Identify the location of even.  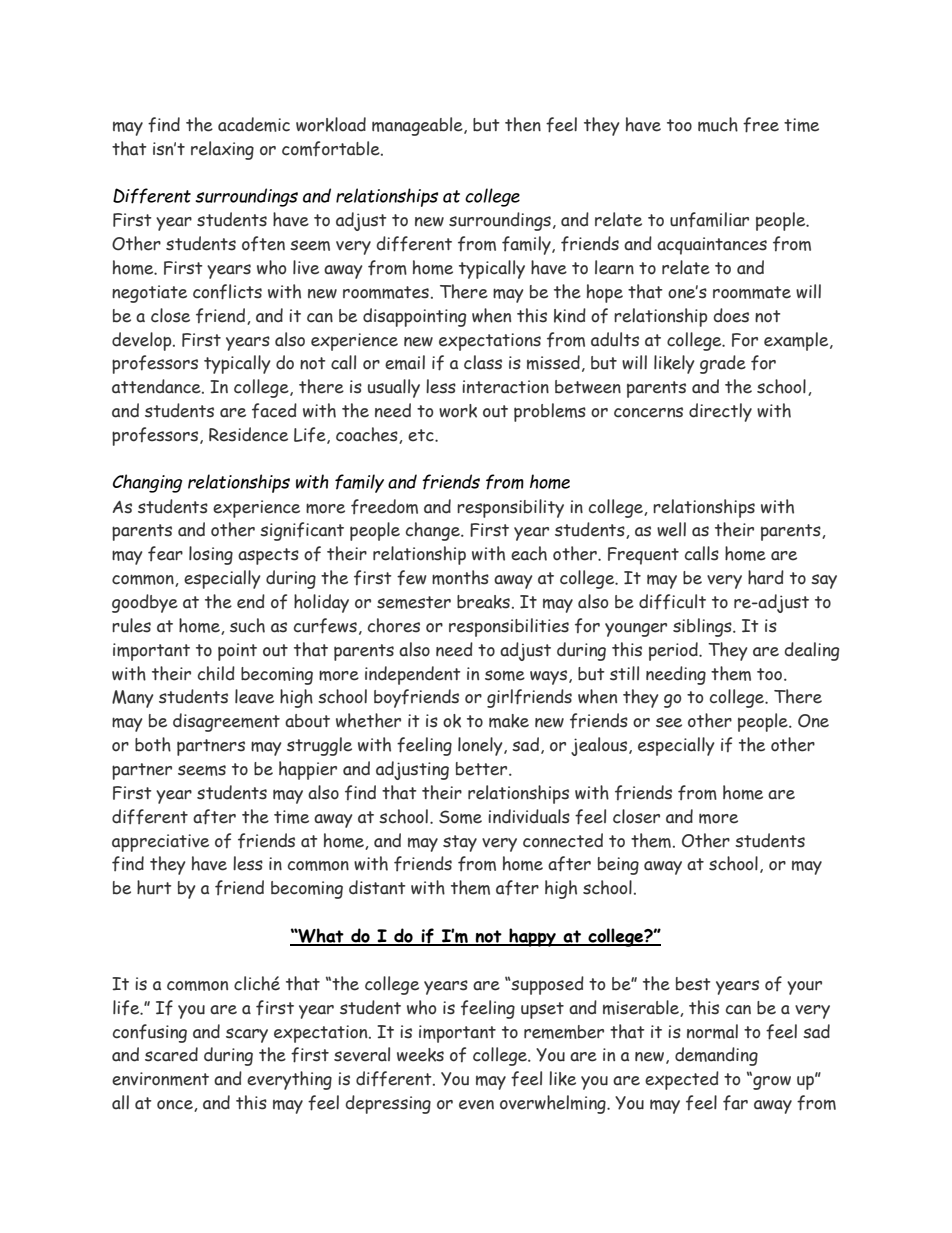
(476, 1105).
